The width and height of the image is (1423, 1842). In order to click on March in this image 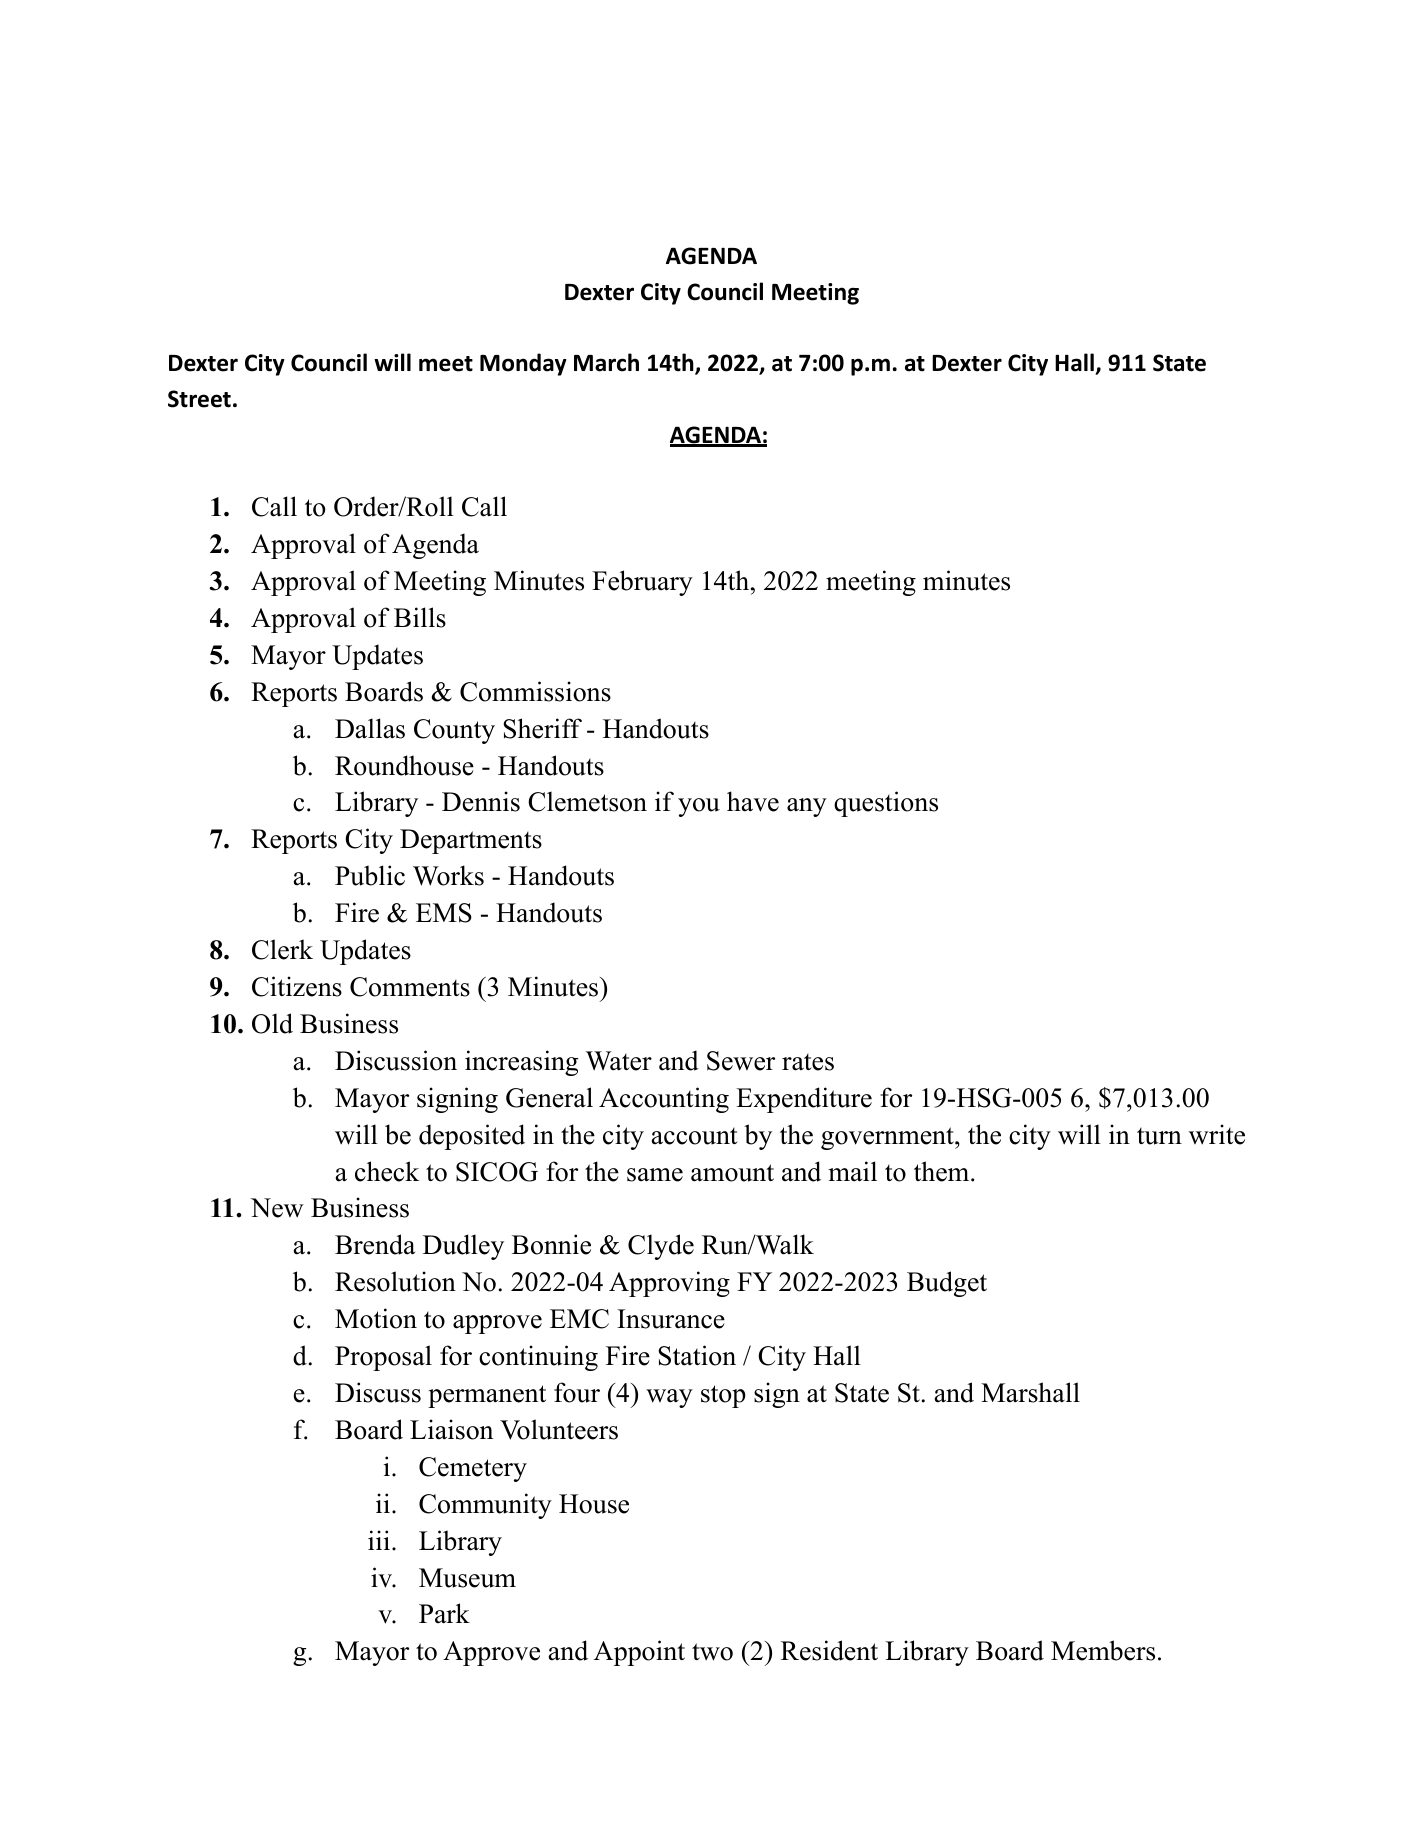, I will do `click(606, 362)`.
